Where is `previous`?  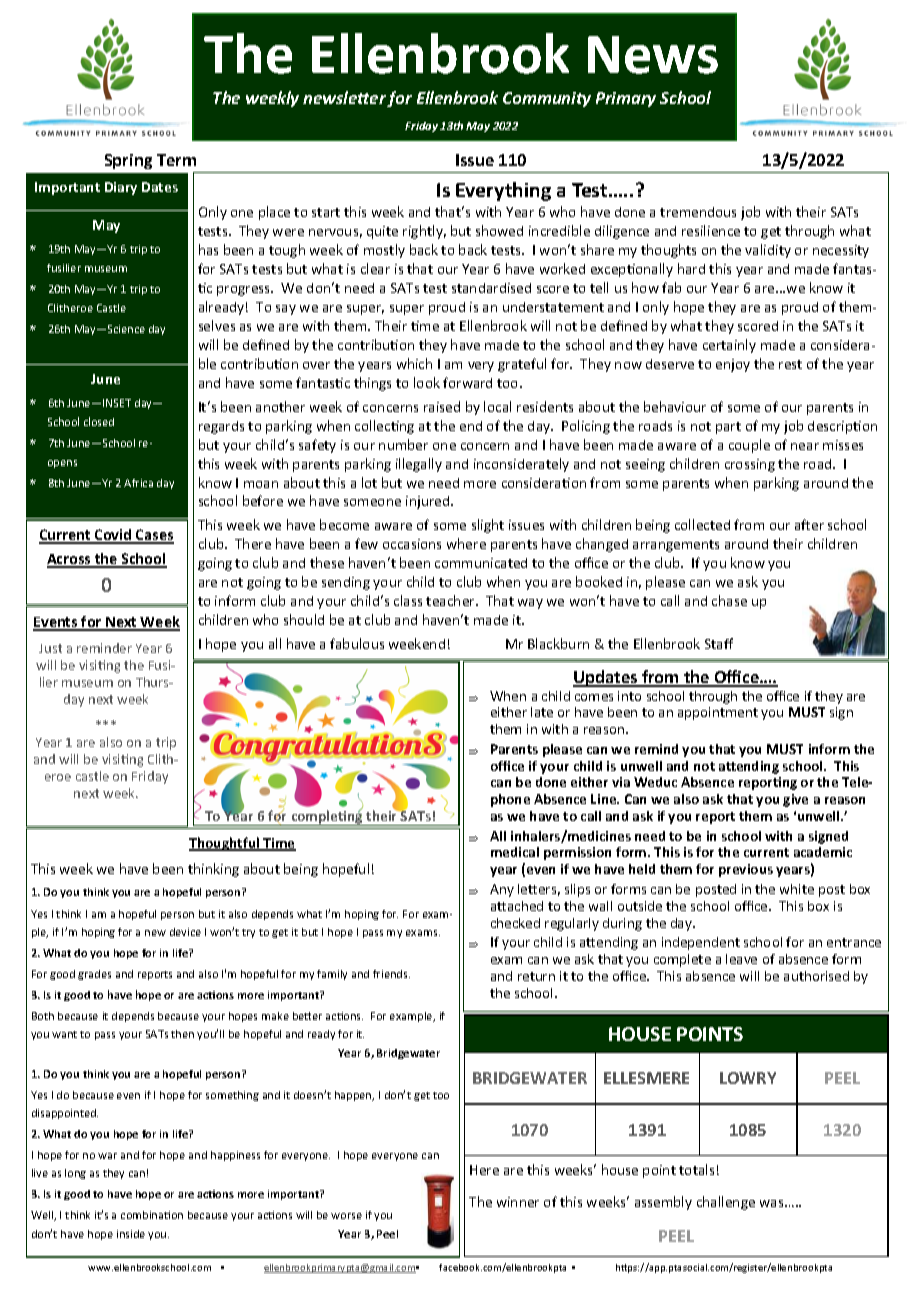 previous is located at coordinates (746, 870).
